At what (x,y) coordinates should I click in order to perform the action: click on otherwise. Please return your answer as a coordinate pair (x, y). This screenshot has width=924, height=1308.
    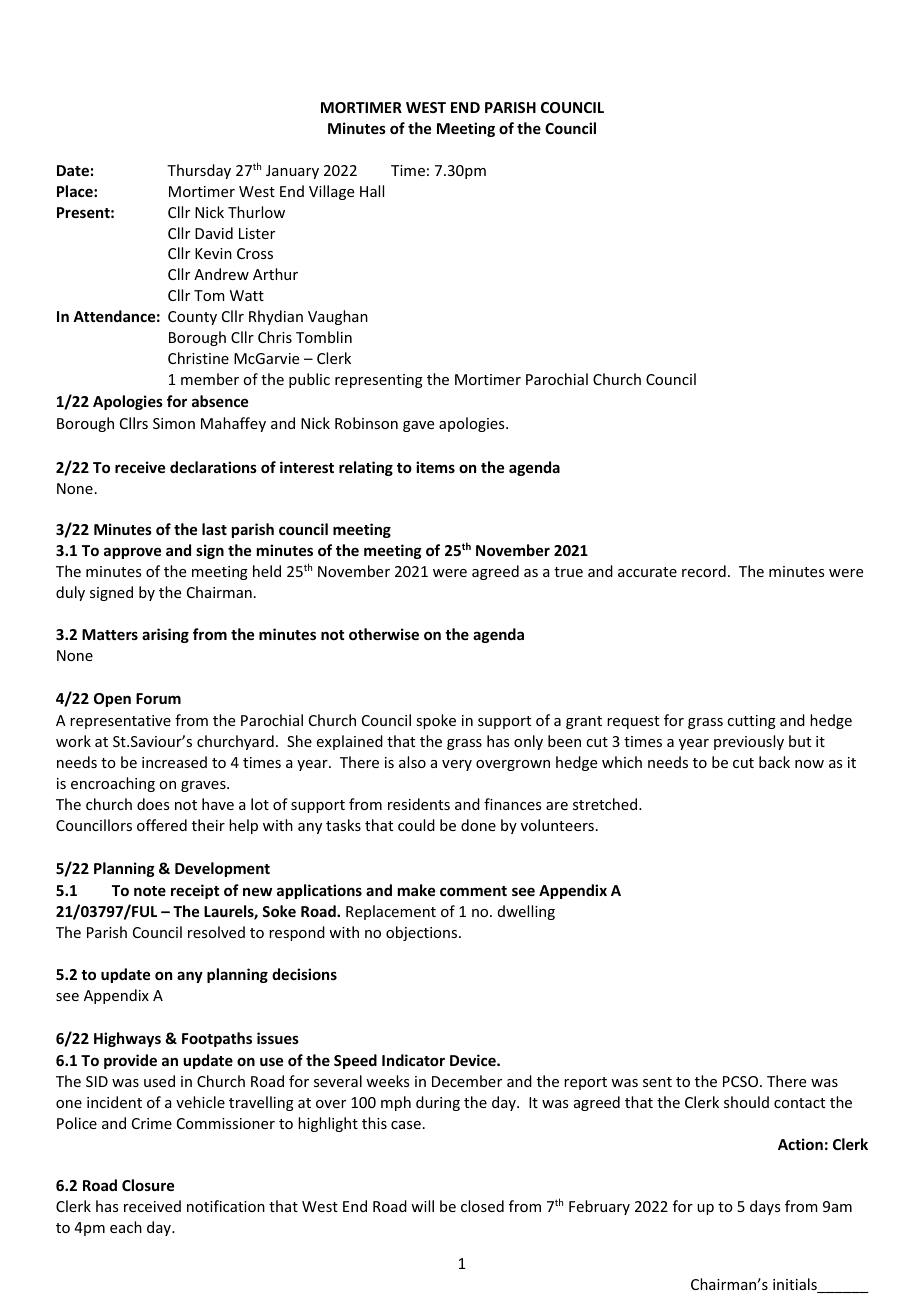
    Looking at the image, I should click on (384, 634).
